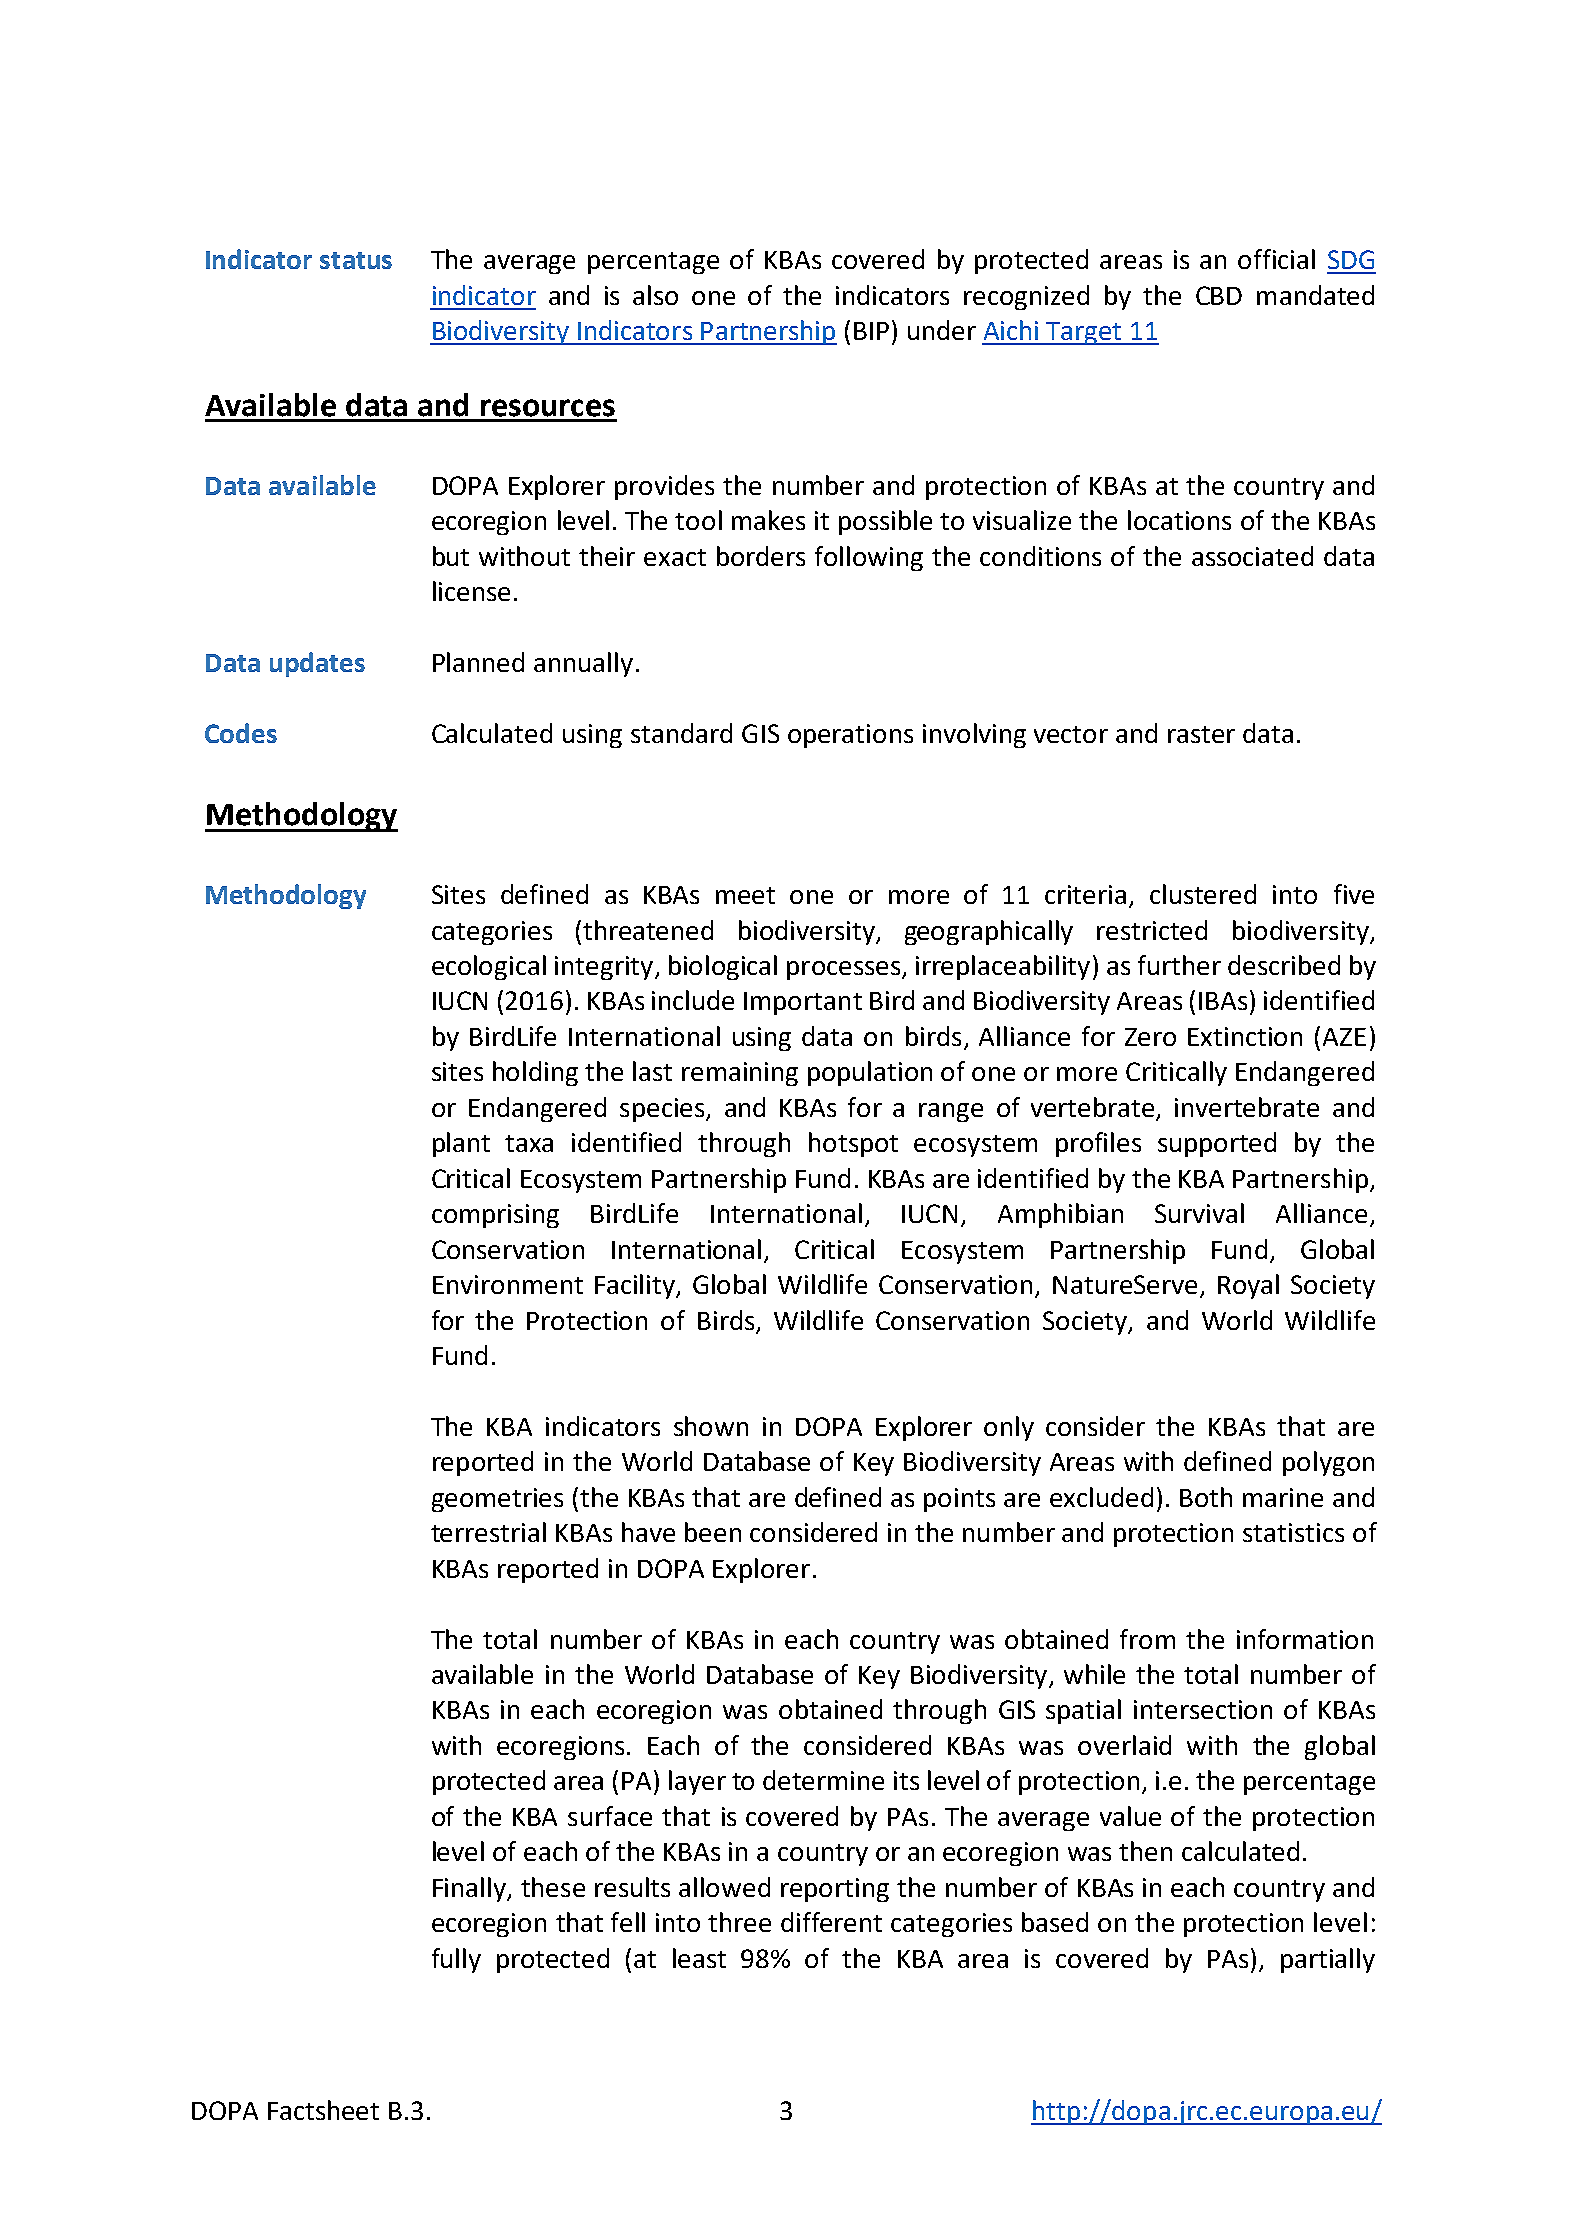  Describe the element at coordinates (871, 331) in the page. I see `BIP` at that location.
